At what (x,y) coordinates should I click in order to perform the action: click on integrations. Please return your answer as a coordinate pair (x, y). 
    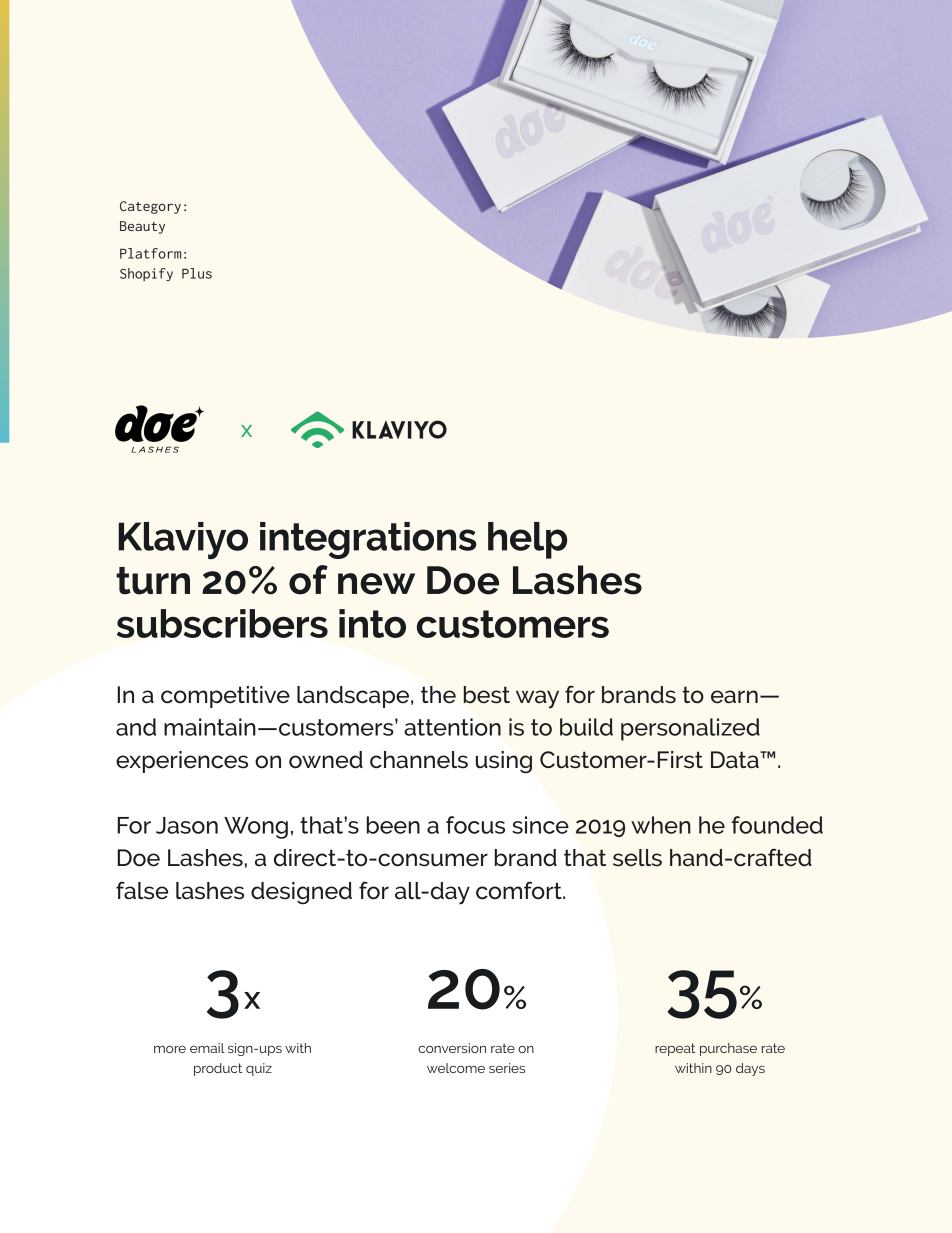
    Looking at the image, I should click on (368, 540).
